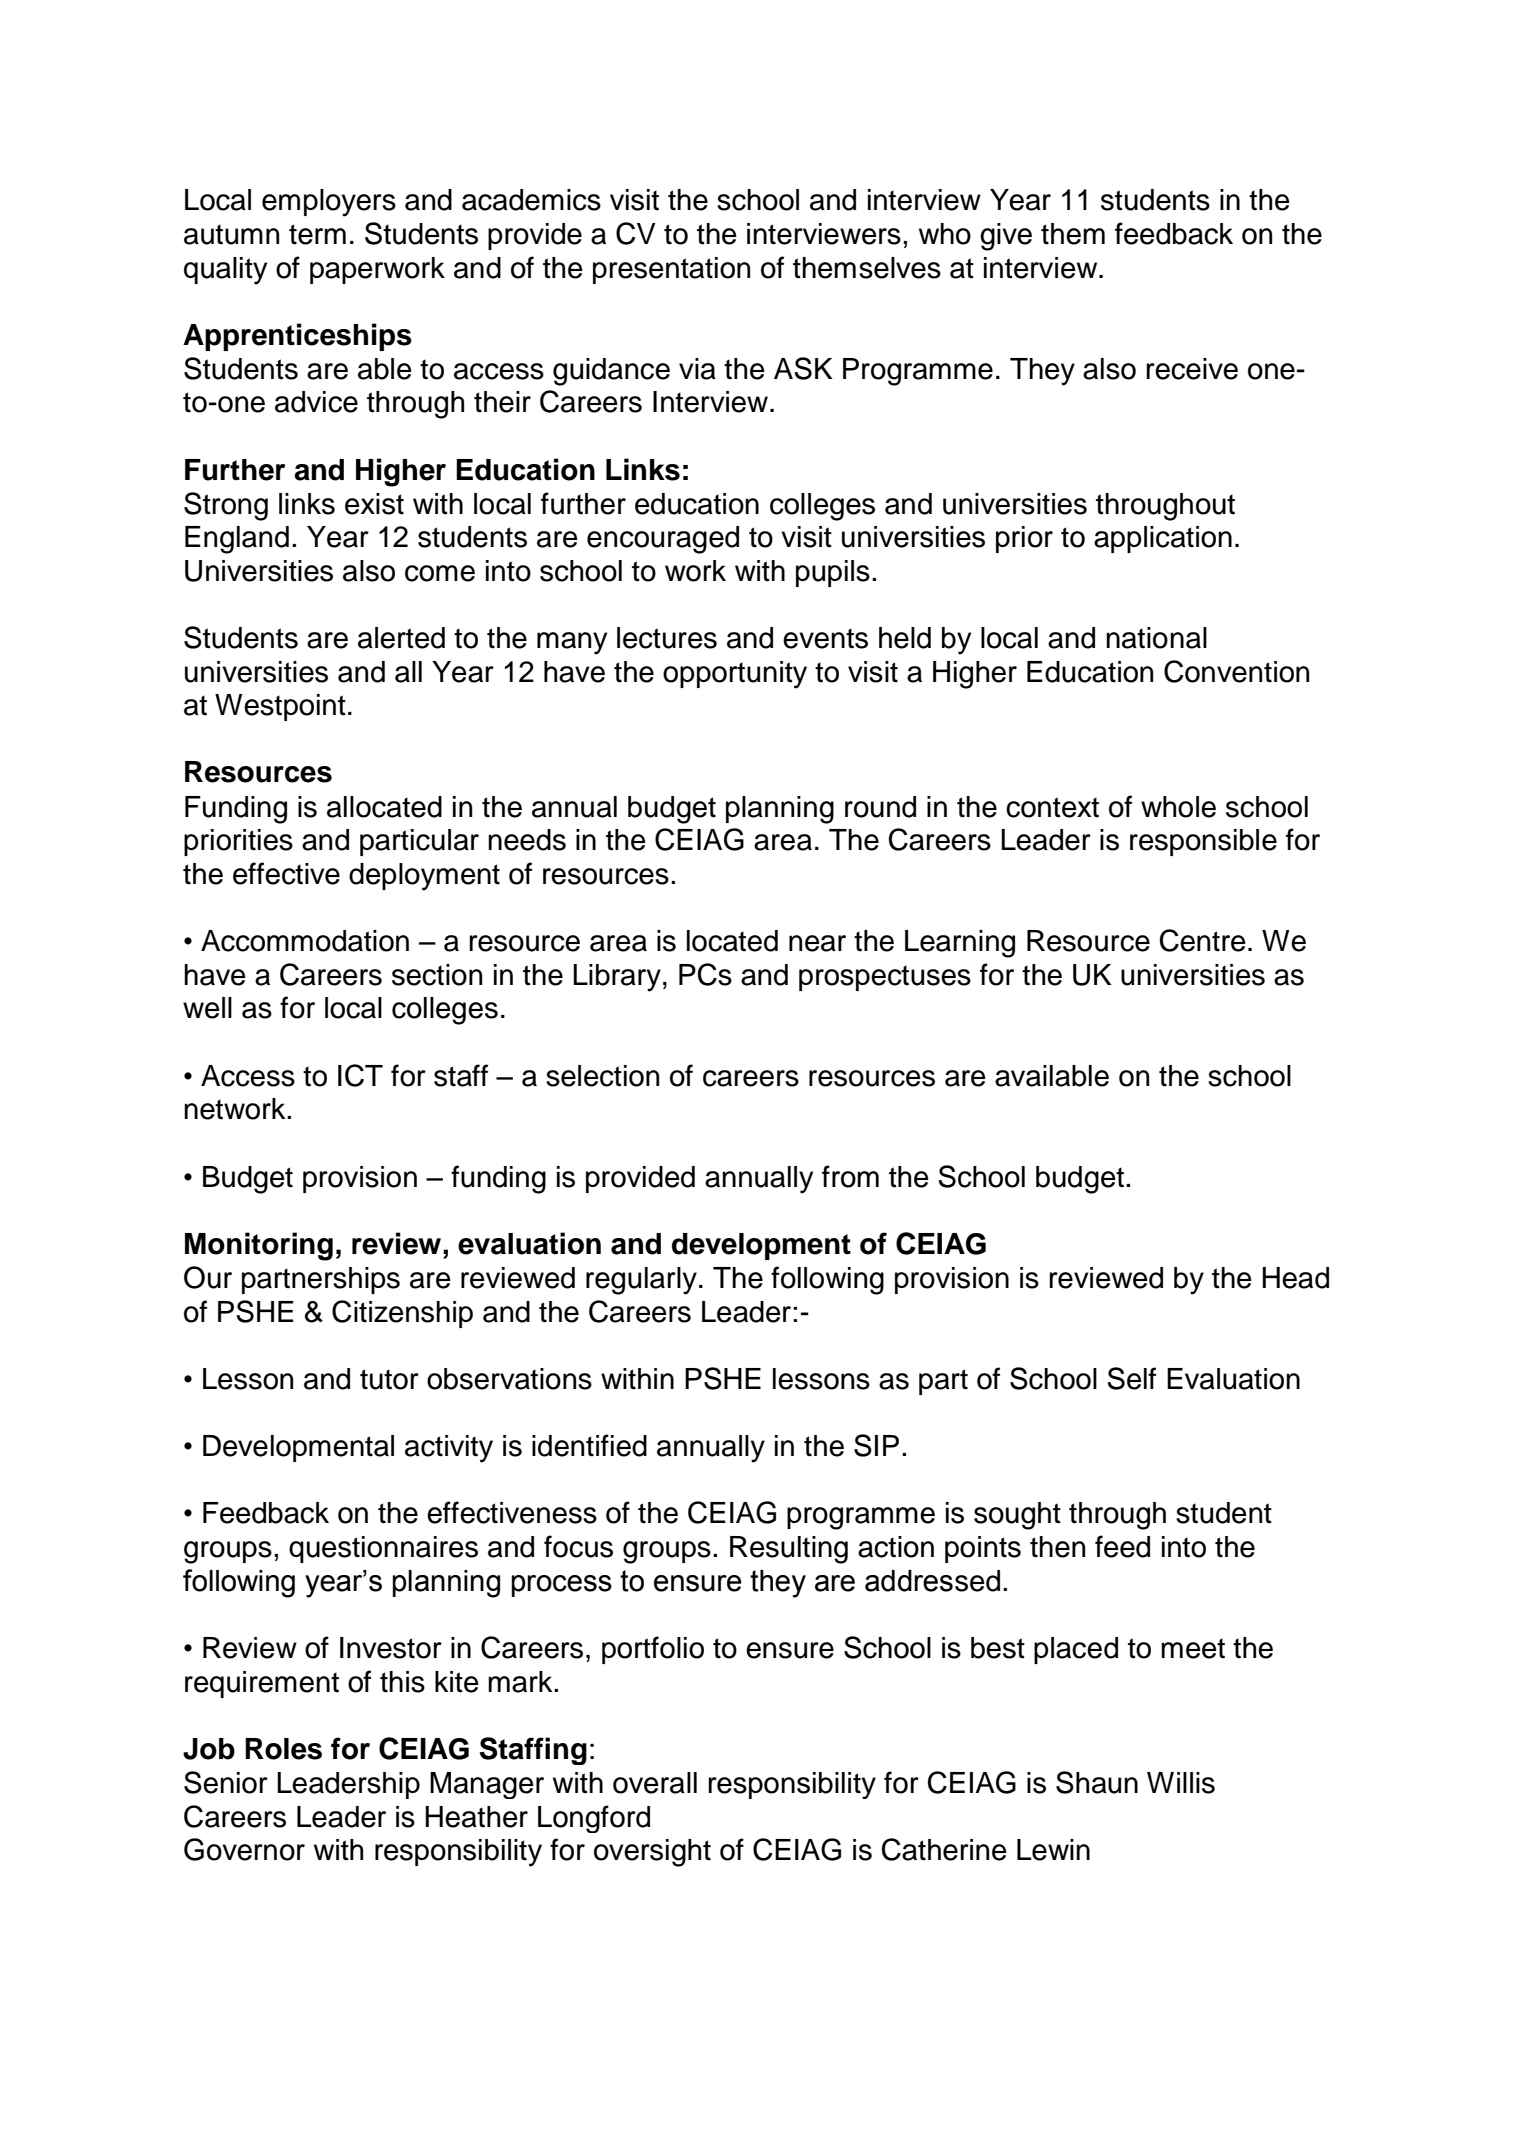 The image size is (1515, 2143). Describe the element at coordinates (402, 1314) in the image. I see `Citizenship` at that location.
